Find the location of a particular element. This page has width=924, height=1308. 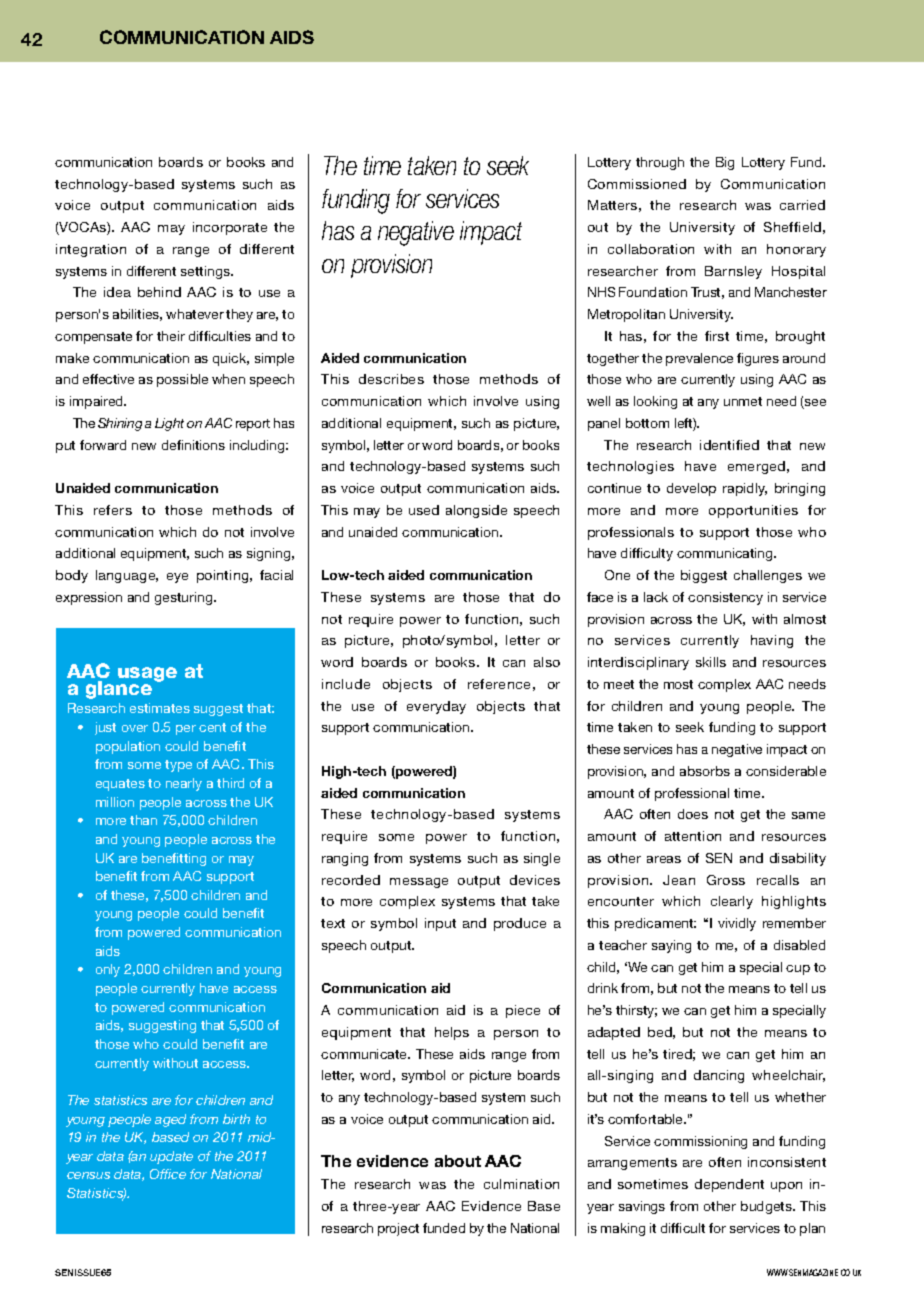

describes is located at coordinates (391, 379).
